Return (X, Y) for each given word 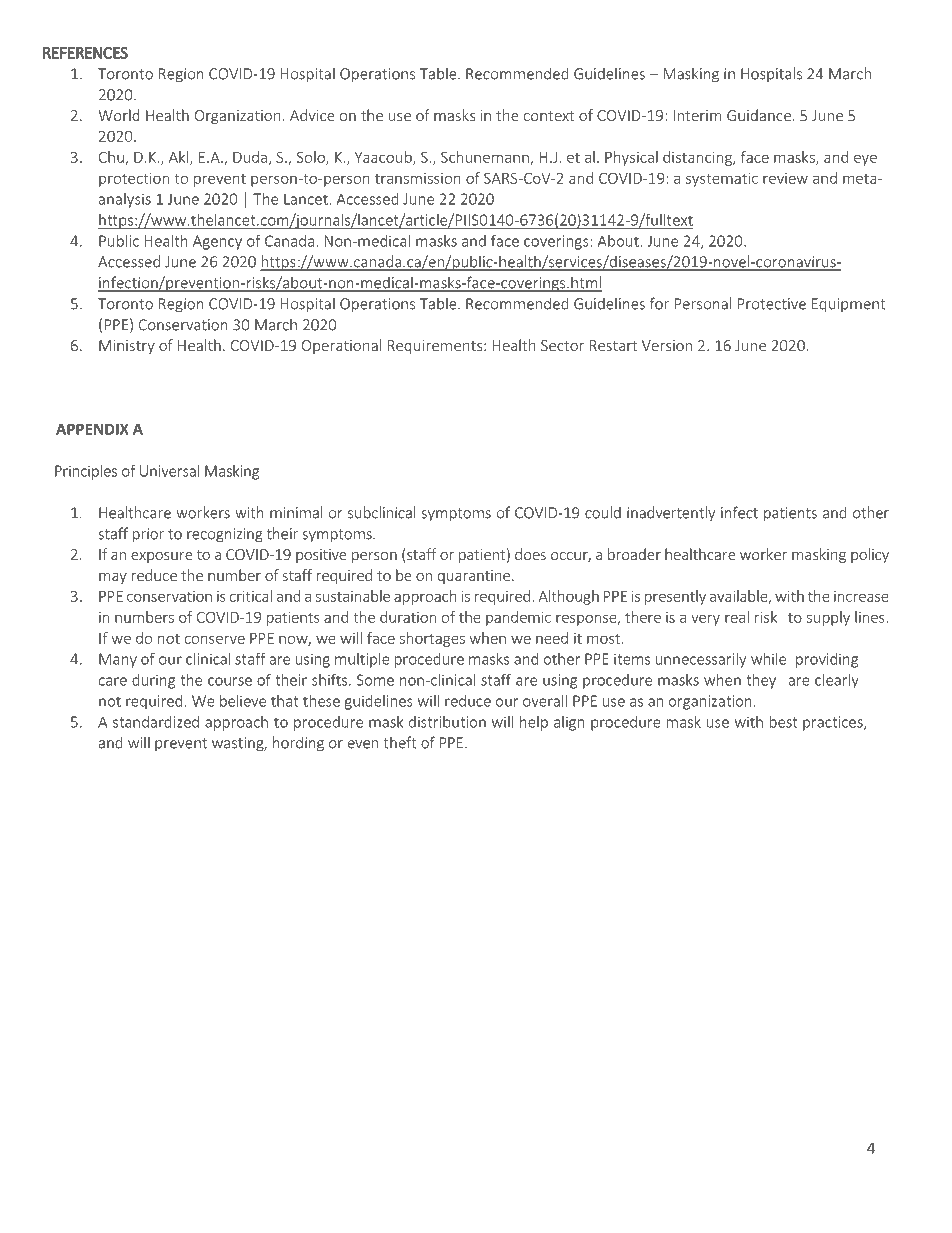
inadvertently (671, 514)
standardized (156, 722)
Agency (217, 242)
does (530, 554)
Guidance (759, 115)
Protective (772, 304)
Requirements (435, 347)
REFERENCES (85, 53)
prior (148, 535)
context (549, 116)
